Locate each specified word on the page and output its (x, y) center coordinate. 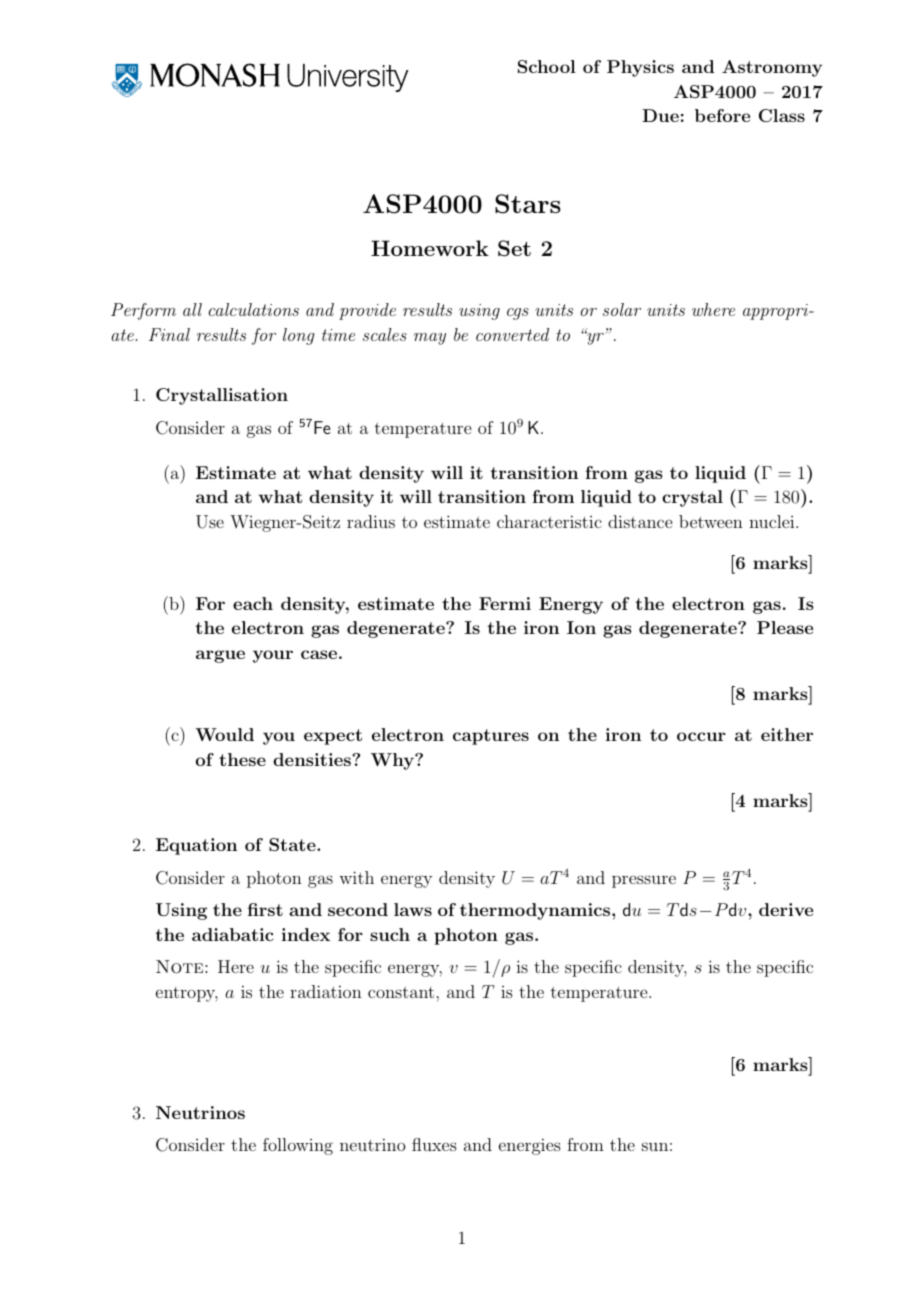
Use (210, 522)
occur (701, 736)
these (242, 759)
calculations (254, 309)
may (430, 339)
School (547, 66)
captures (491, 737)
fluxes (434, 1144)
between (711, 521)
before (722, 115)
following (298, 1146)
